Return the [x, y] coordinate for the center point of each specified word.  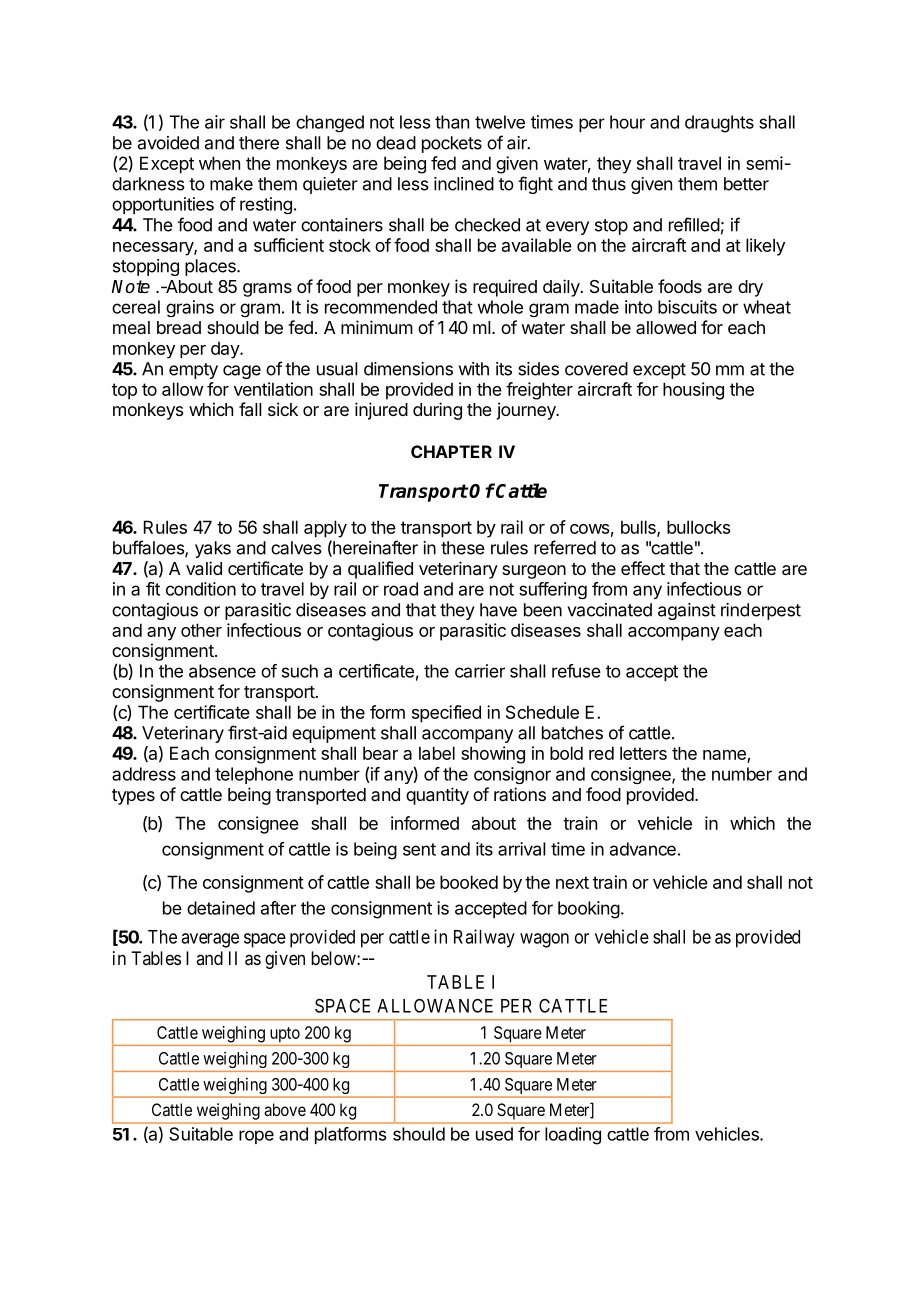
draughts [719, 124]
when [219, 163]
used [494, 1134]
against [687, 611]
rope [256, 1137]
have [498, 610]
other [201, 630]
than [452, 122]
